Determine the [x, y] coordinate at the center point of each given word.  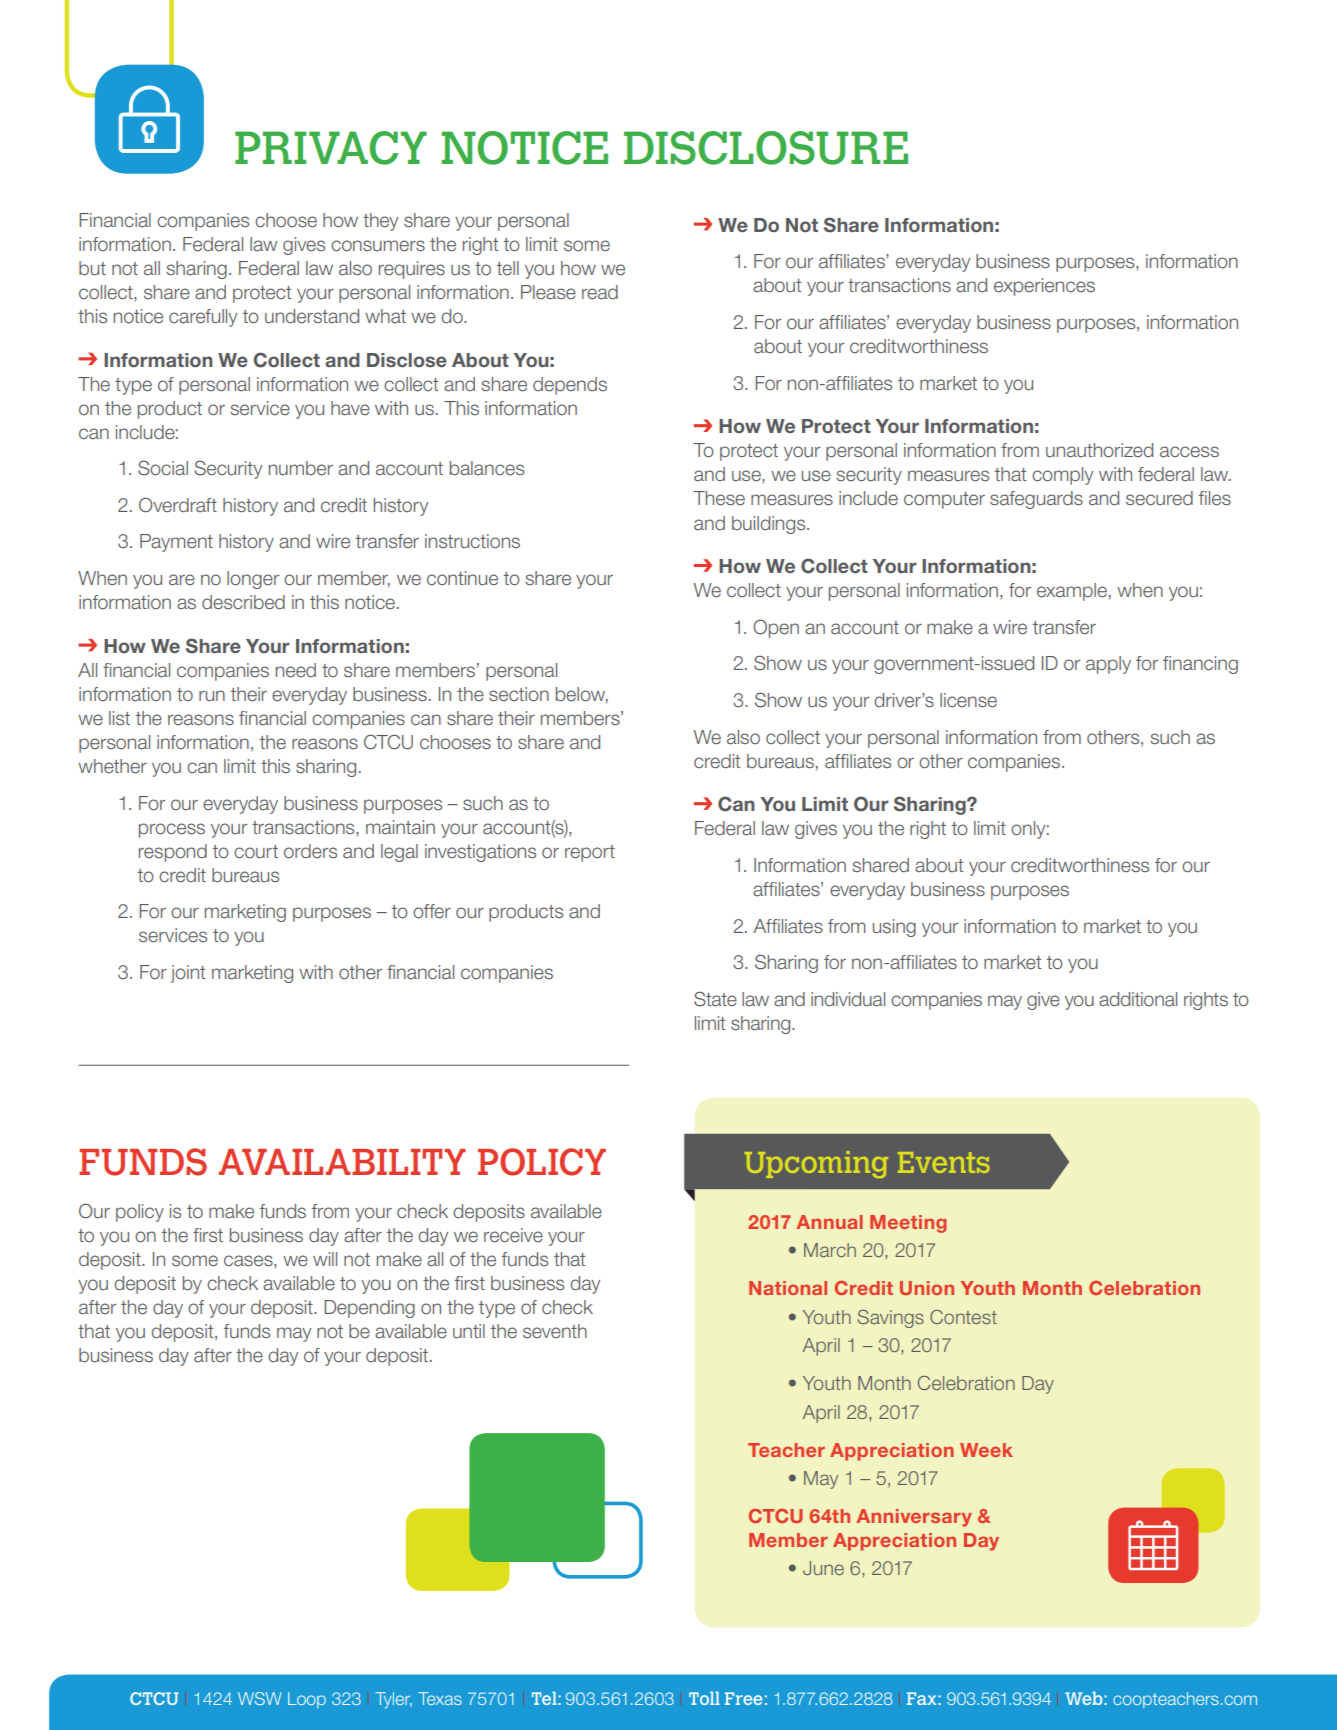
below [582, 695]
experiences [1044, 287]
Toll [704, 1698]
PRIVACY [331, 148]
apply [1108, 665]
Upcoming [816, 1164]
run [212, 696]
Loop [307, 1700]
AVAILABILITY [342, 1162]
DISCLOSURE [766, 148]
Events [944, 1162]
